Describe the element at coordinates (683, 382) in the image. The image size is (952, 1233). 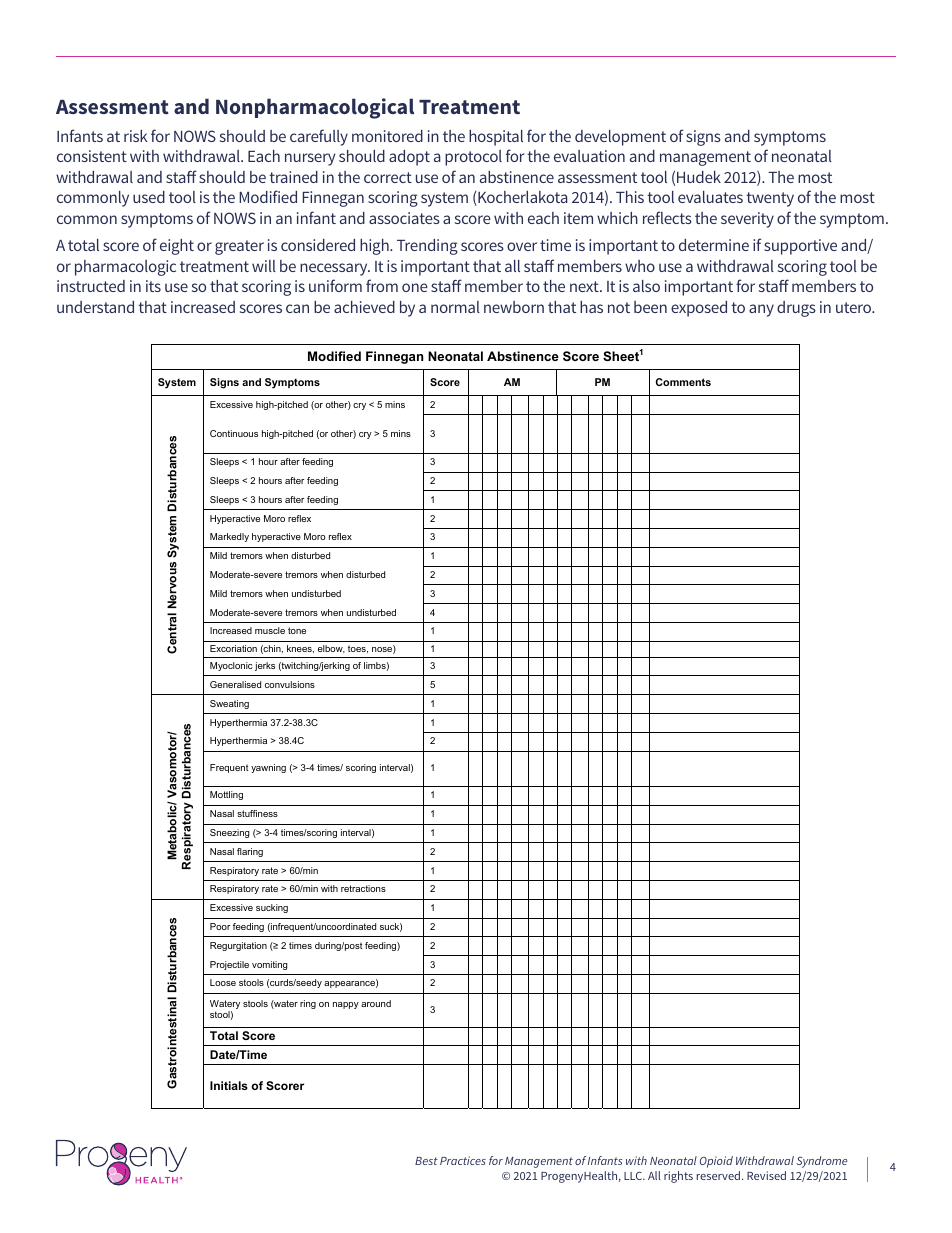
I see `Comments` at that location.
